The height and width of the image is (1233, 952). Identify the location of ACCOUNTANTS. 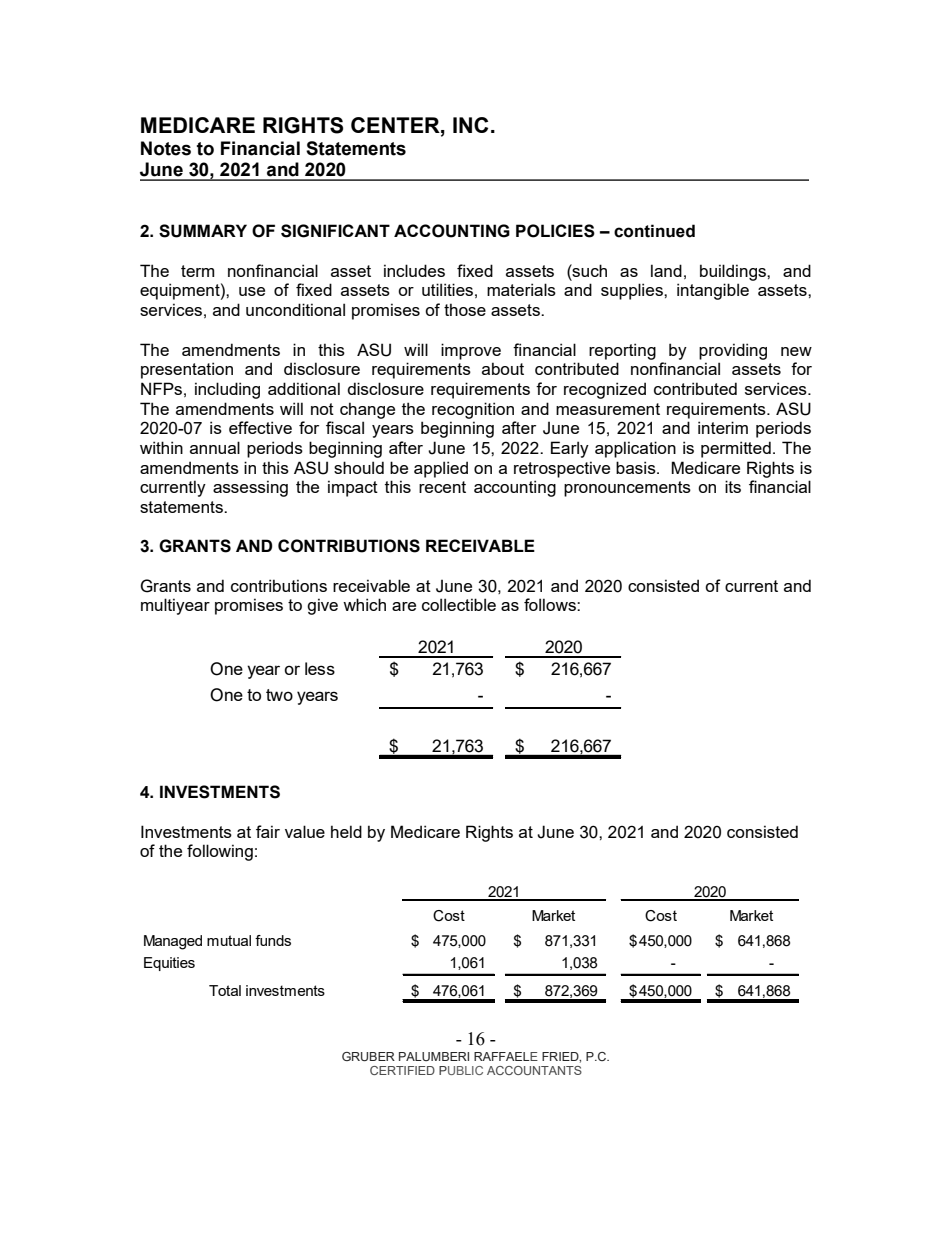
(534, 1070).
